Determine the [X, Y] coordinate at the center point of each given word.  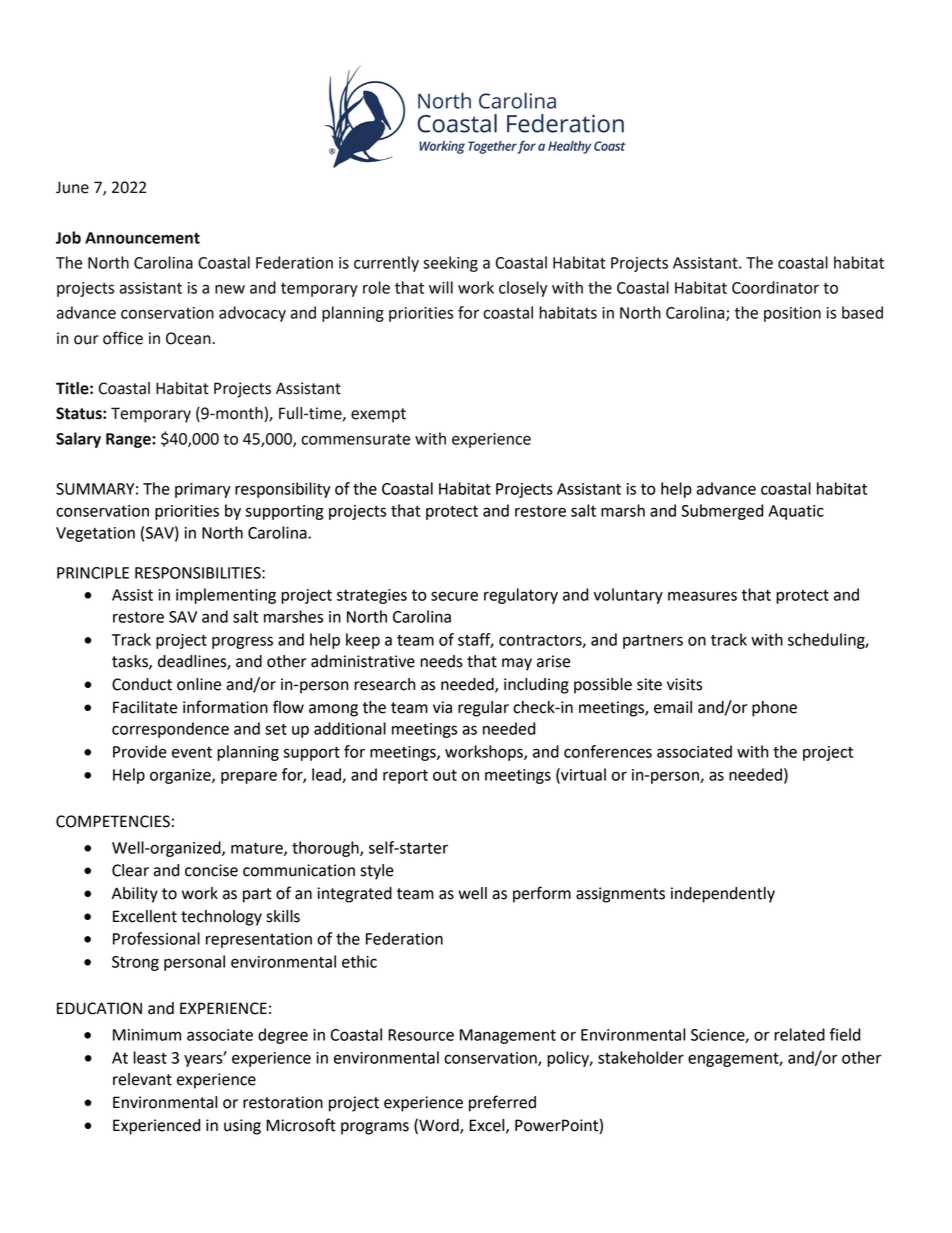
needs [441, 661]
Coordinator [775, 287]
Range [129, 440]
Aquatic [796, 512]
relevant [142, 1079]
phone [774, 709]
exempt [378, 415]
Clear [130, 870]
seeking [450, 264]
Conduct [142, 684]
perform [542, 894]
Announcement [142, 238]
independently [723, 895]
